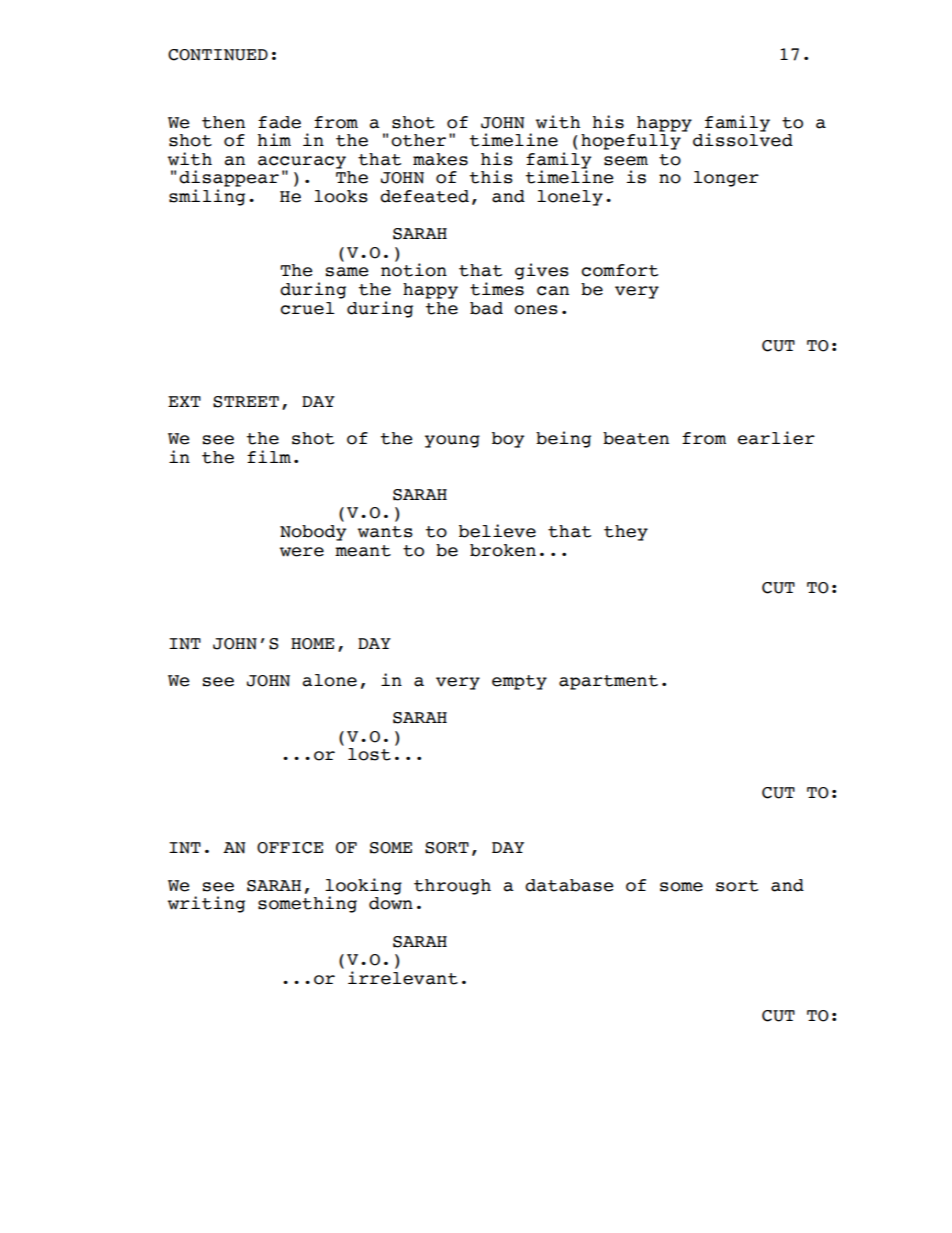  What do you see at coordinates (403, 978) in the page?
I see `irrelevant` at bounding box center [403, 978].
